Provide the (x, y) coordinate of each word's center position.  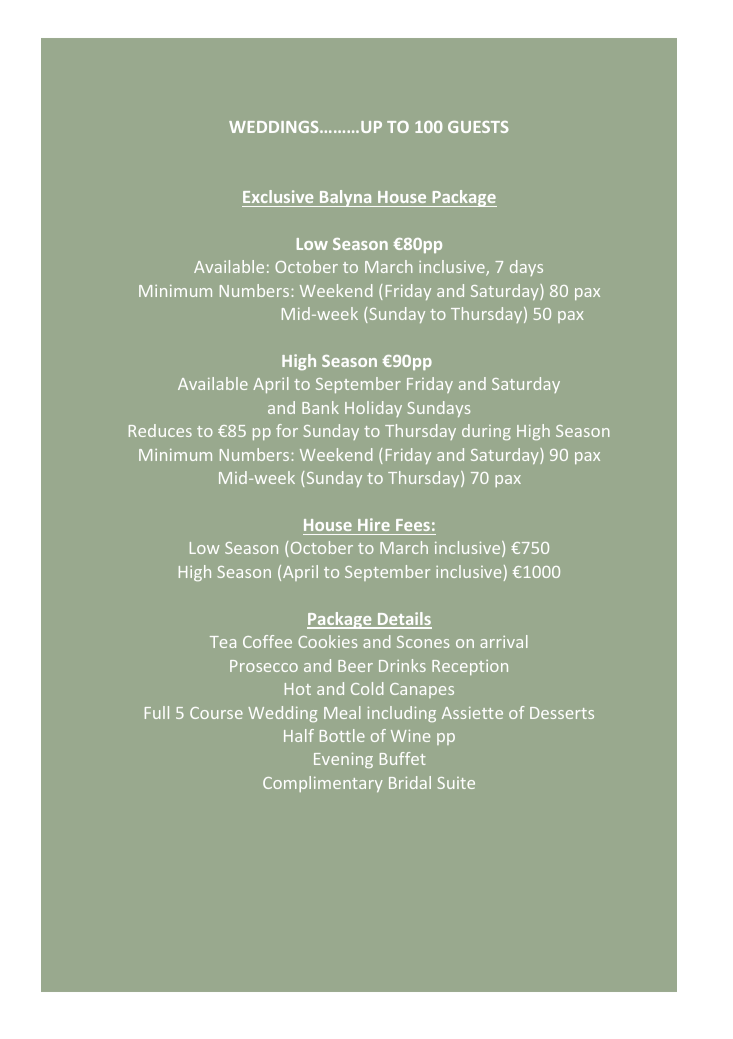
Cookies (327, 641)
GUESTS (478, 127)
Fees (413, 525)
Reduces (160, 430)
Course (216, 713)
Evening (343, 760)
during (486, 432)
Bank (320, 407)
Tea (223, 642)
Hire (374, 524)
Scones (423, 642)
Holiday (373, 409)
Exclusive (278, 196)
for (287, 430)
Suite (456, 783)
